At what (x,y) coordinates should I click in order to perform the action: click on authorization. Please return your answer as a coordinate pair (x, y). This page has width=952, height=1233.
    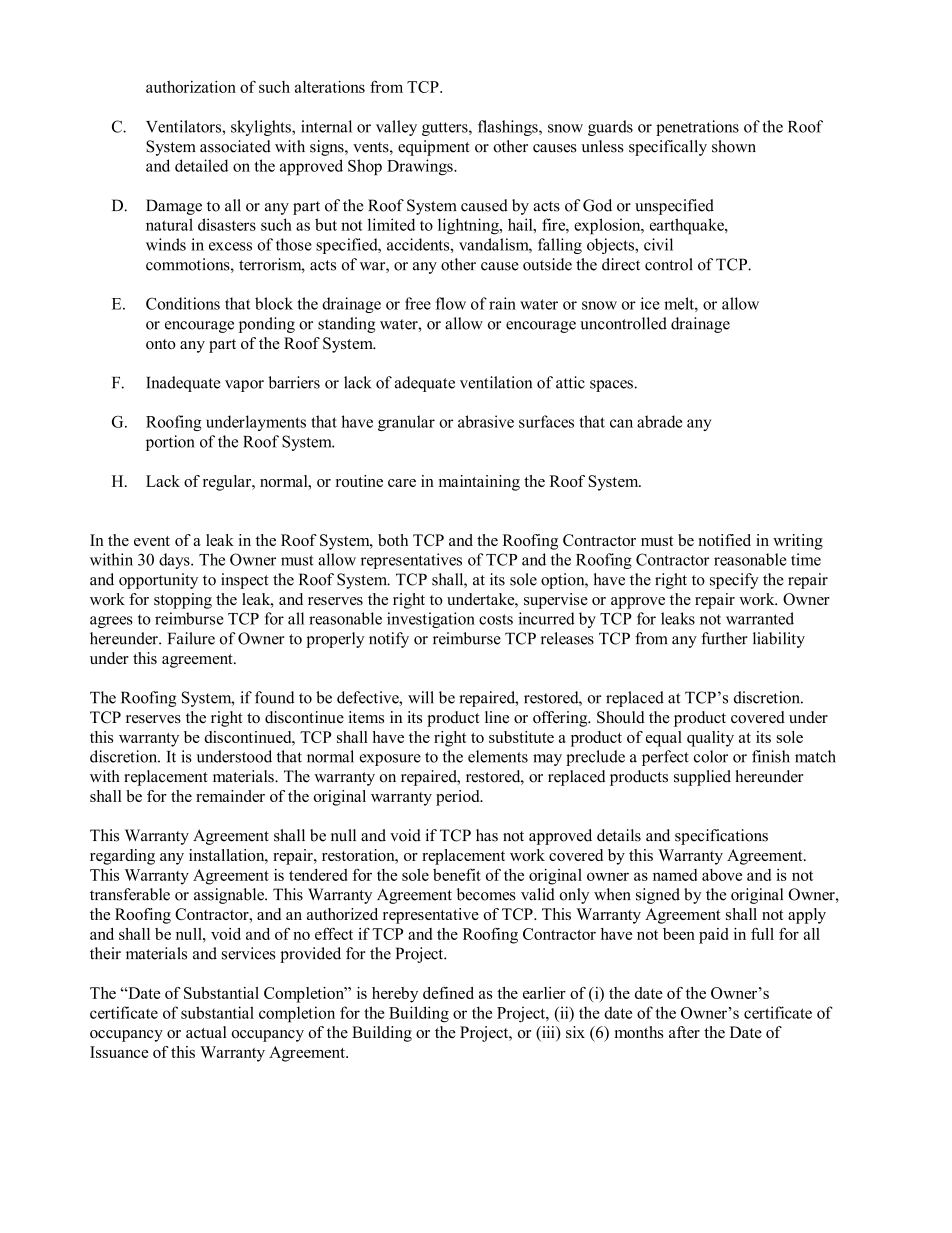
    Looking at the image, I should click on (191, 86).
